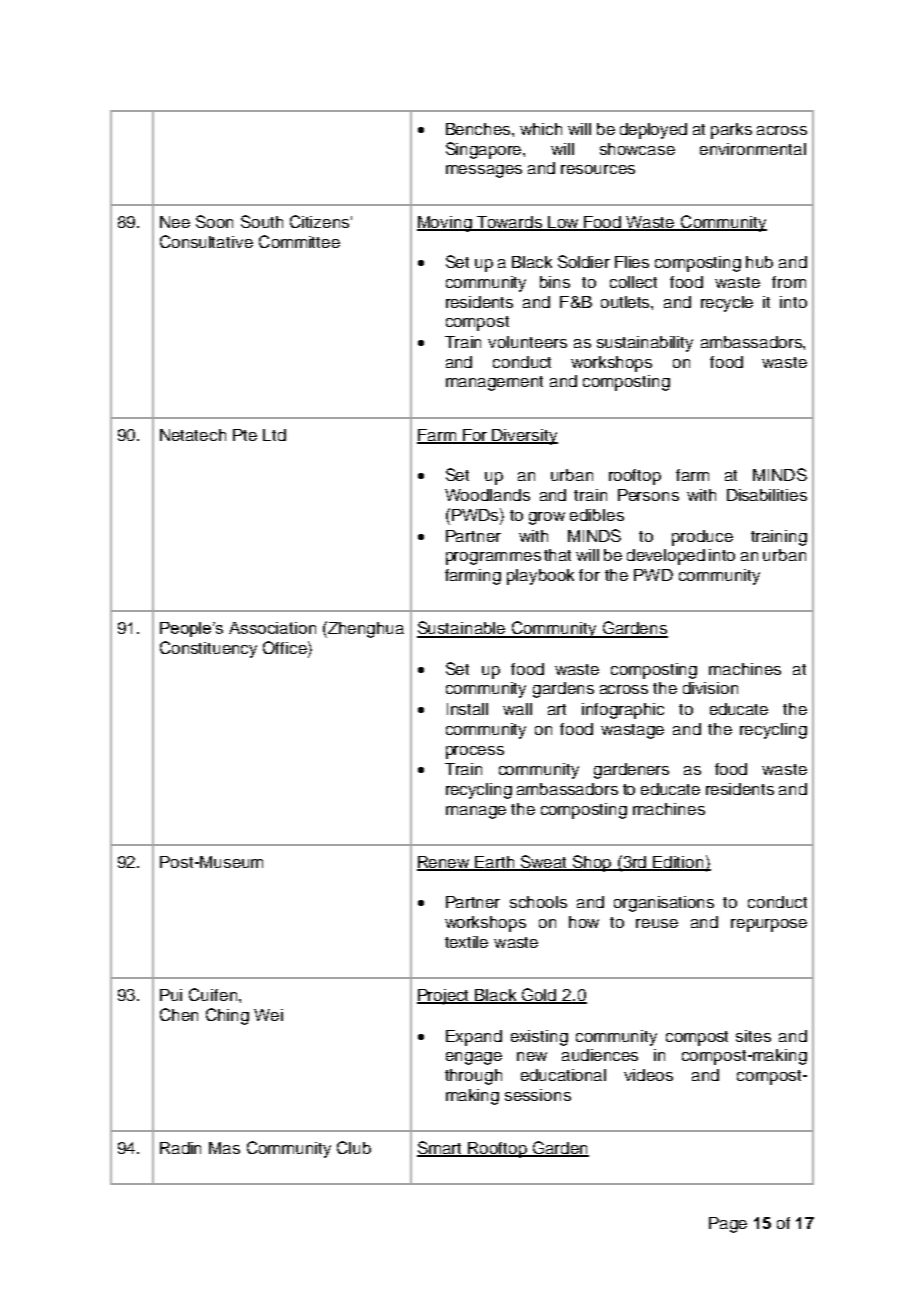 The height and width of the screenshot is (1309, 924). I want to click on Pte, so click(245, 435).
